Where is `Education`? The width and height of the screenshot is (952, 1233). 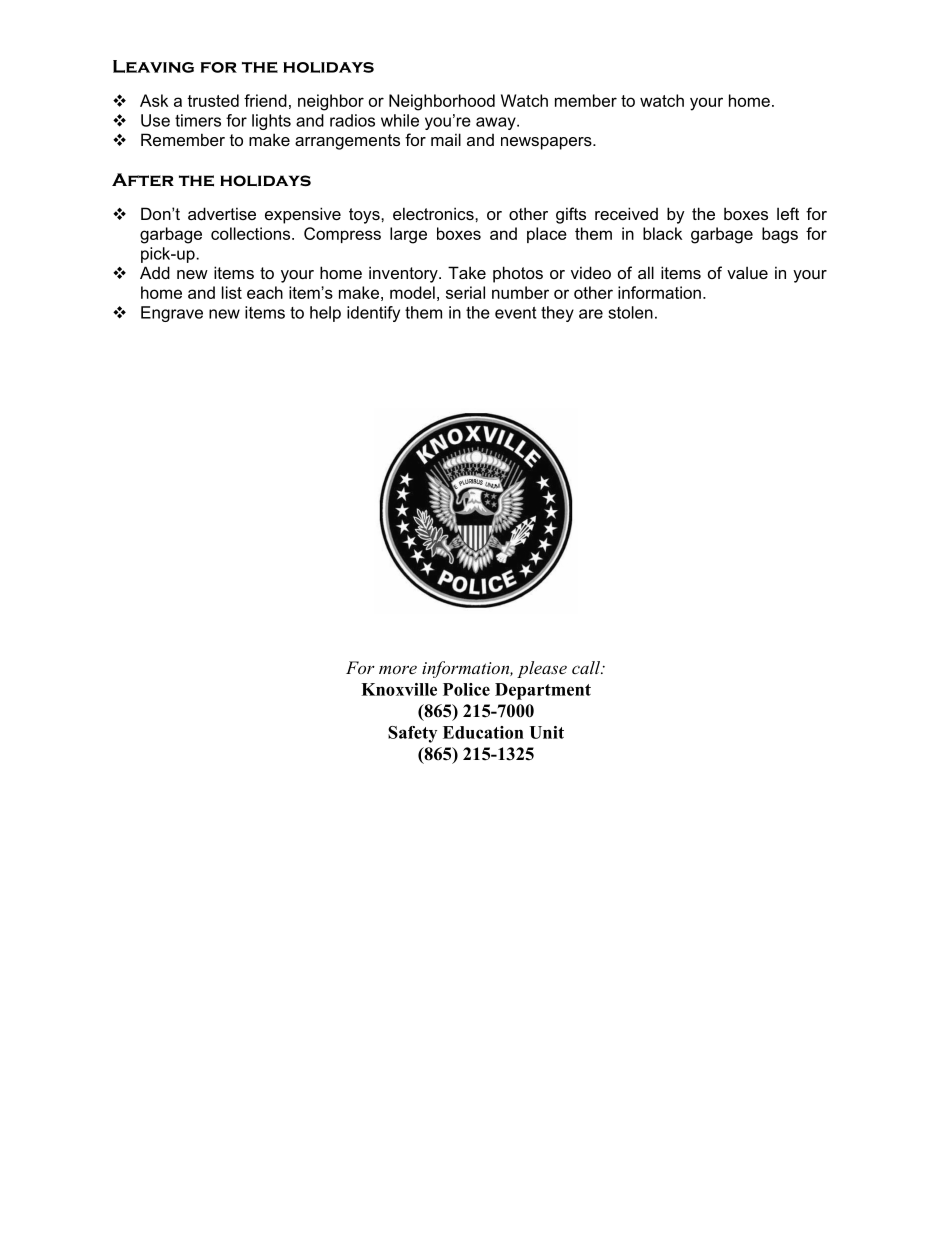 Education is located at coordinates (483, 732).
